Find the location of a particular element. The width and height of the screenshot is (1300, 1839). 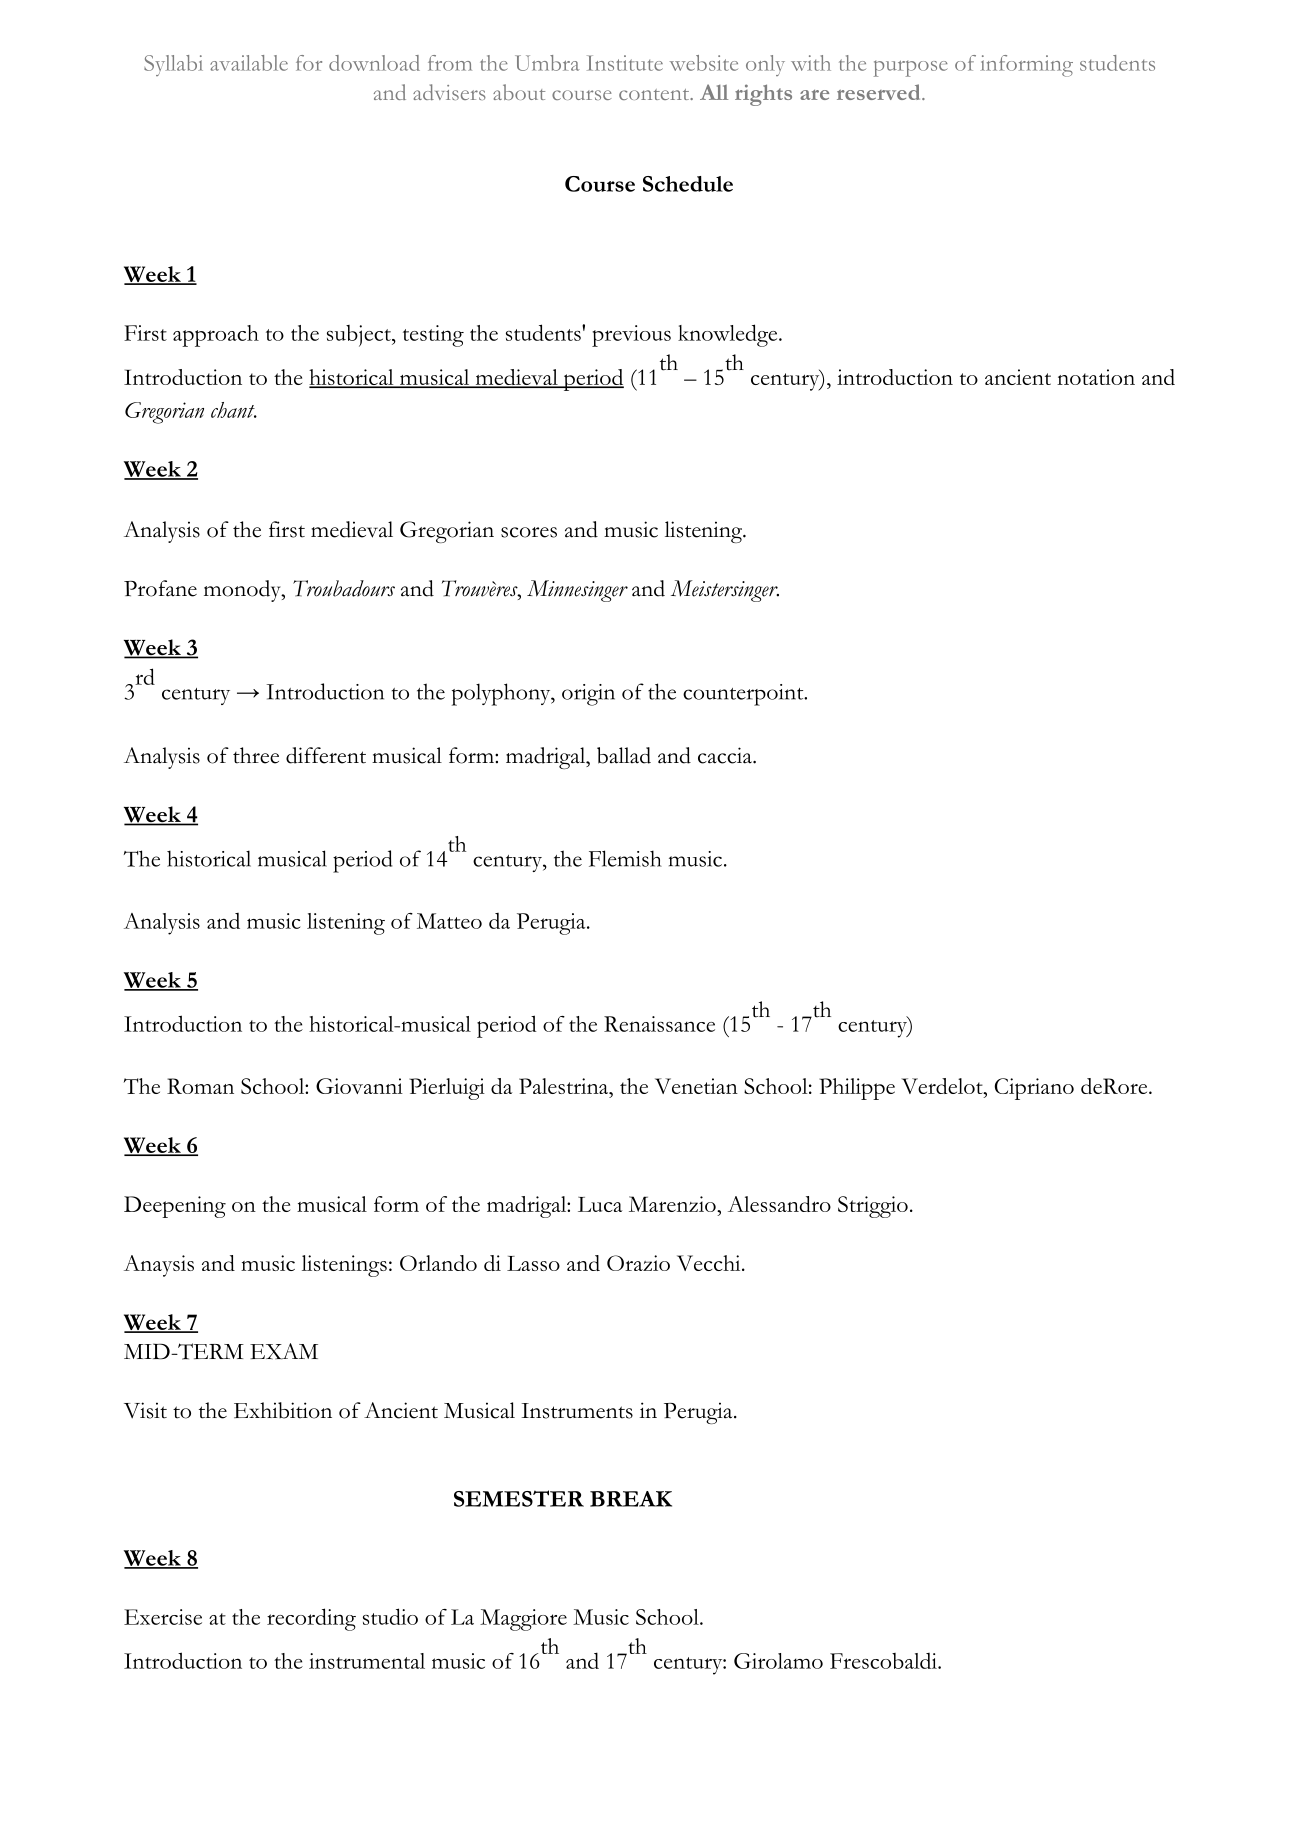

counterpoint is located at coordinates (744, 695).
